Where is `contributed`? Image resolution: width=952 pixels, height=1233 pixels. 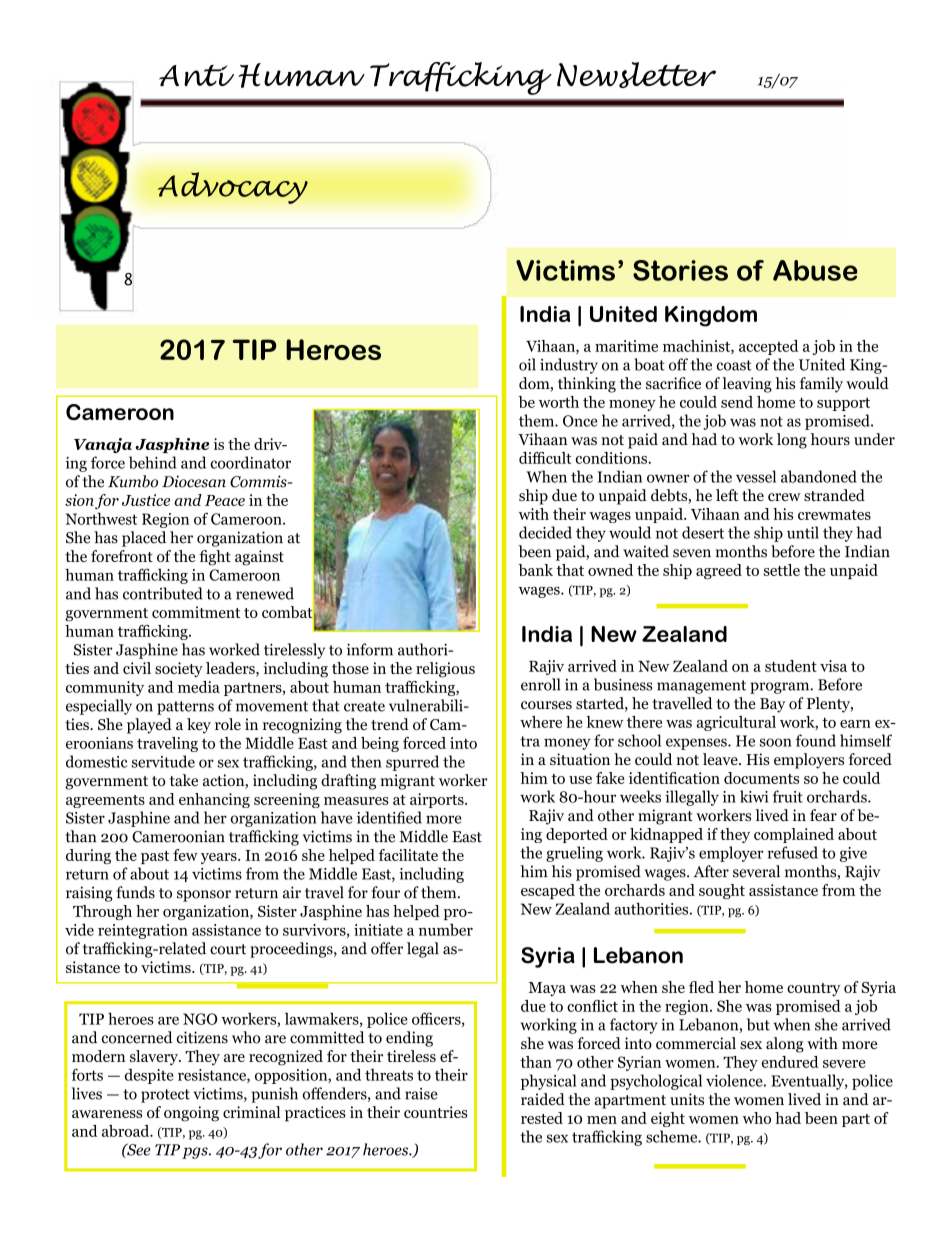
contributed is located at coordinates (163, 593).
